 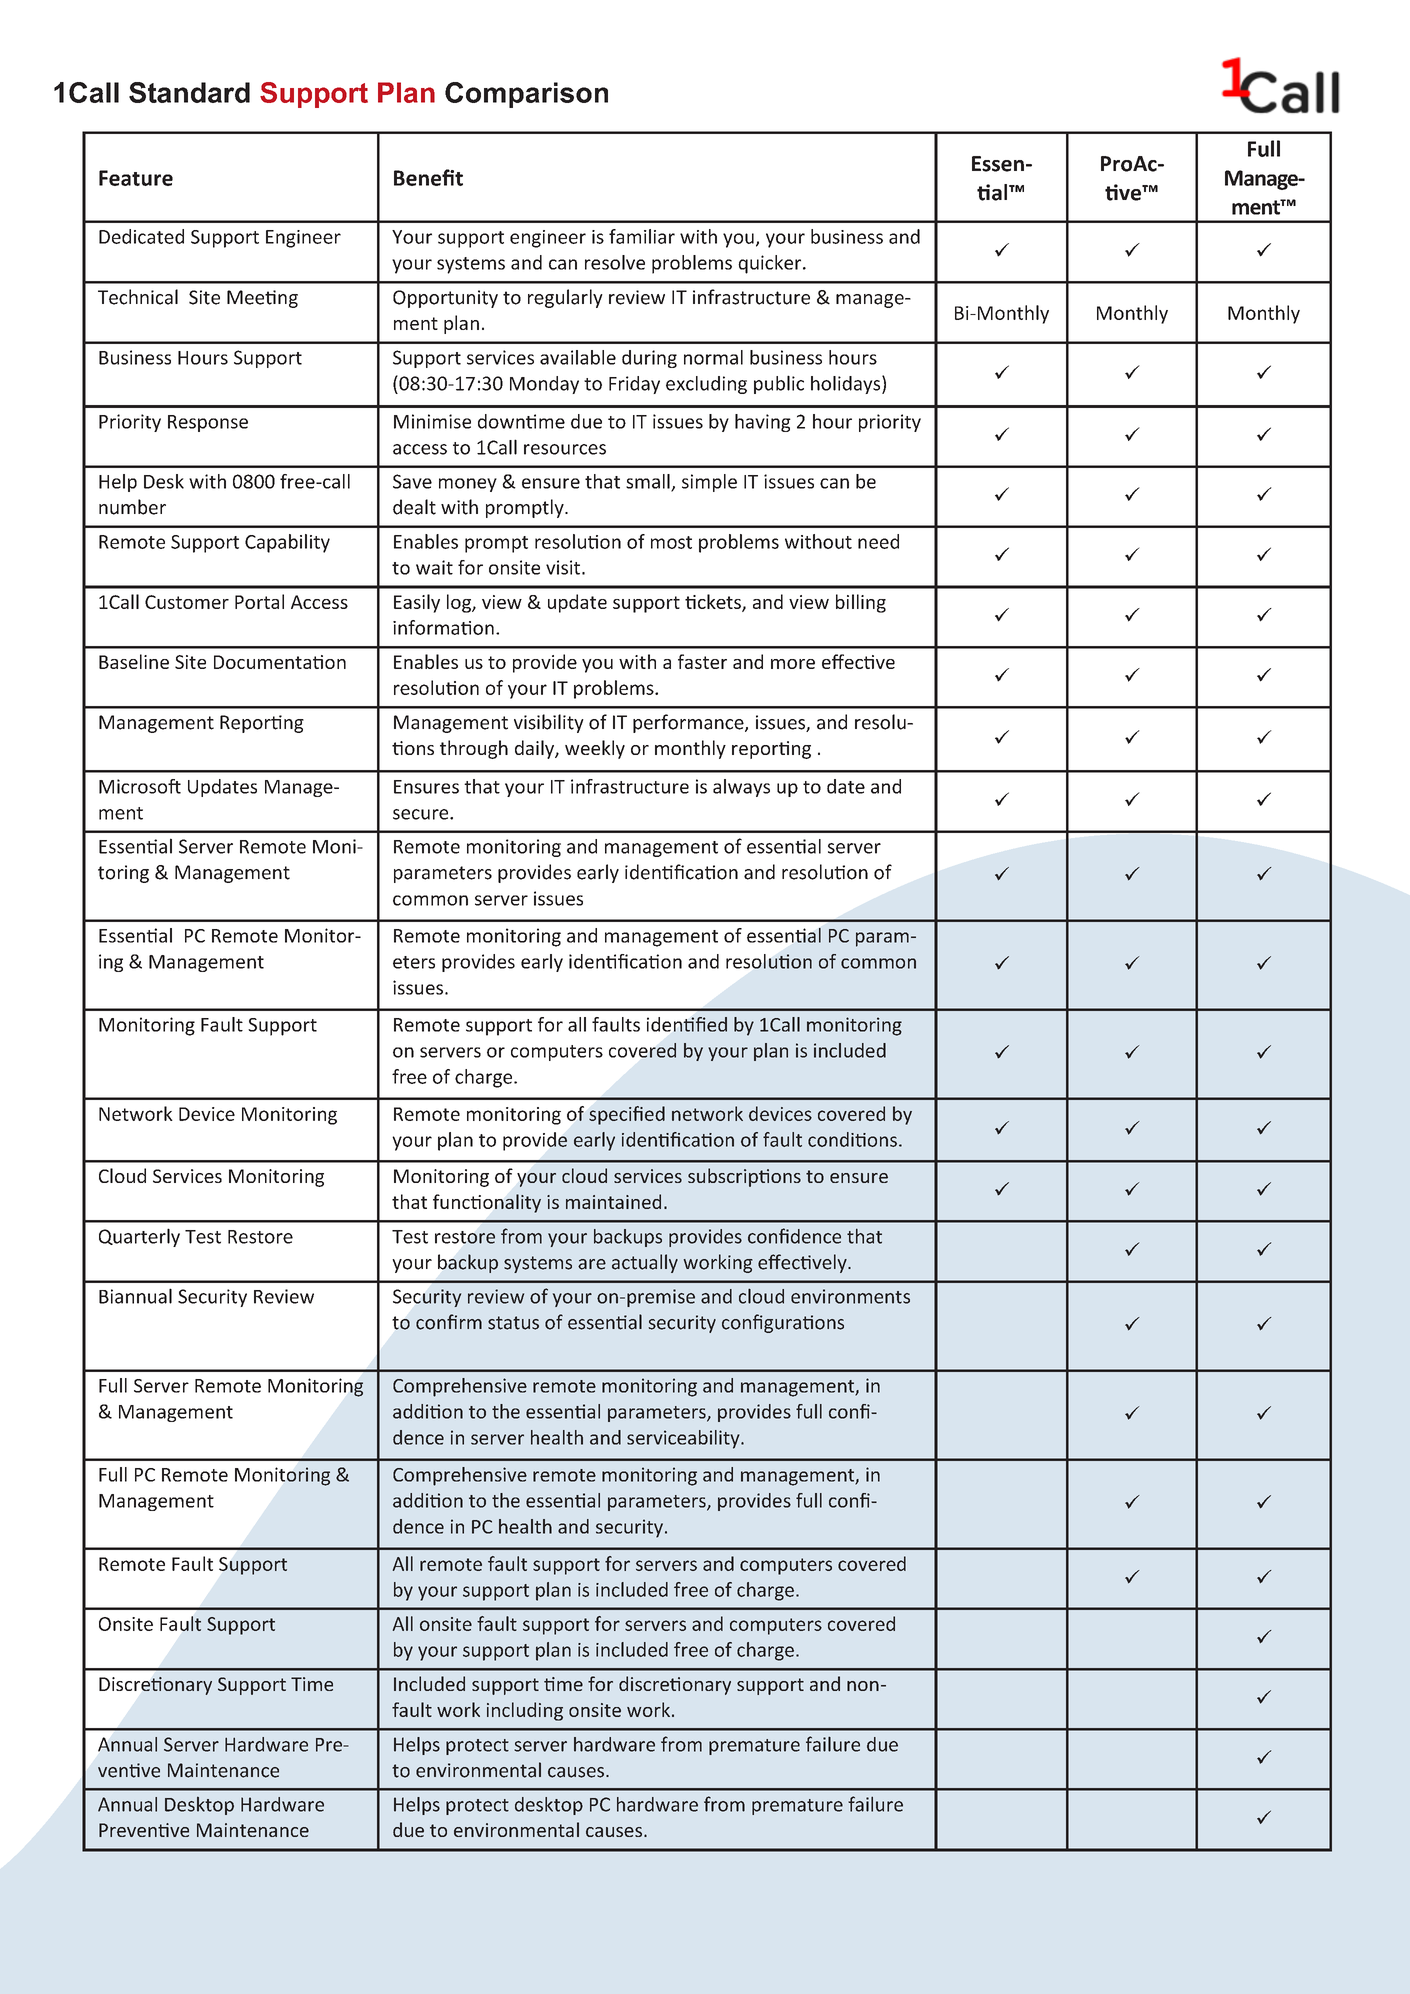 What do you see at coordinates (645, 1263) in the screenshot?
I see `actually` at bounding box center [645, 1263].
